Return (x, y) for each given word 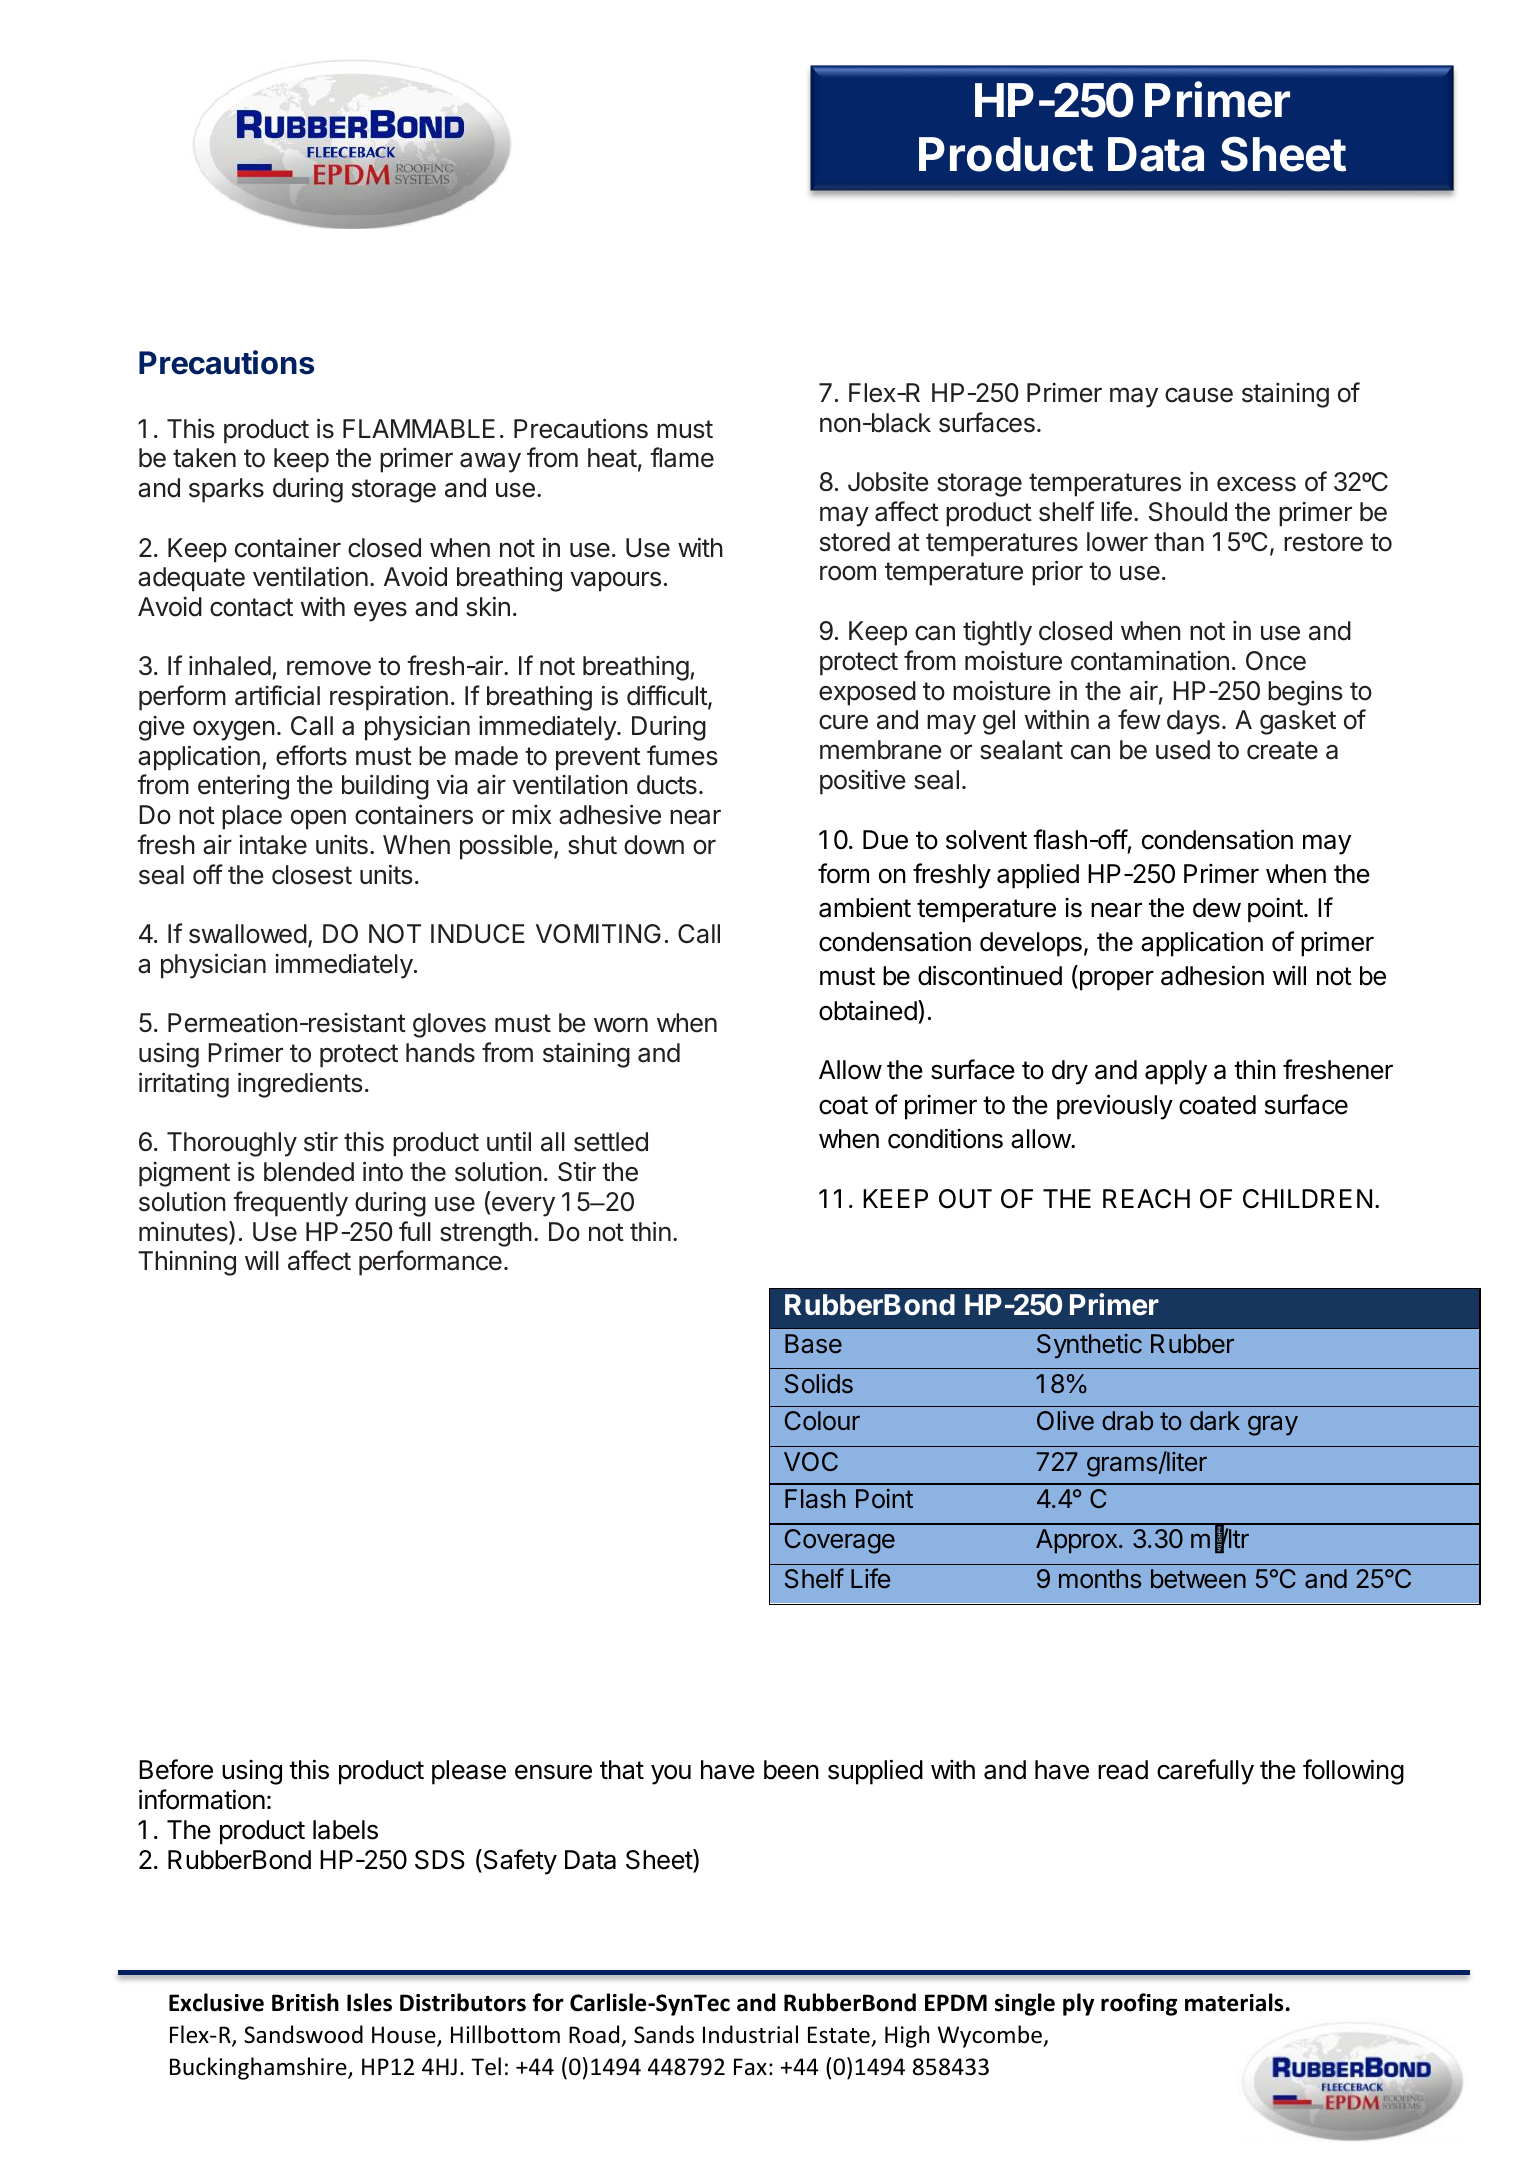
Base (813, 1344)
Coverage (840, 1541)
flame (682, 457)
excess (1256, 484)
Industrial (750, 2034)
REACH (1146, 1199)
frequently (290, 1204)
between (1198, 1579)
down (654, 845)
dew (1217, 908)
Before (176, 1769)
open (318, 820)
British (305, 2002)
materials (1234, 2002)
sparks (226, 490)
